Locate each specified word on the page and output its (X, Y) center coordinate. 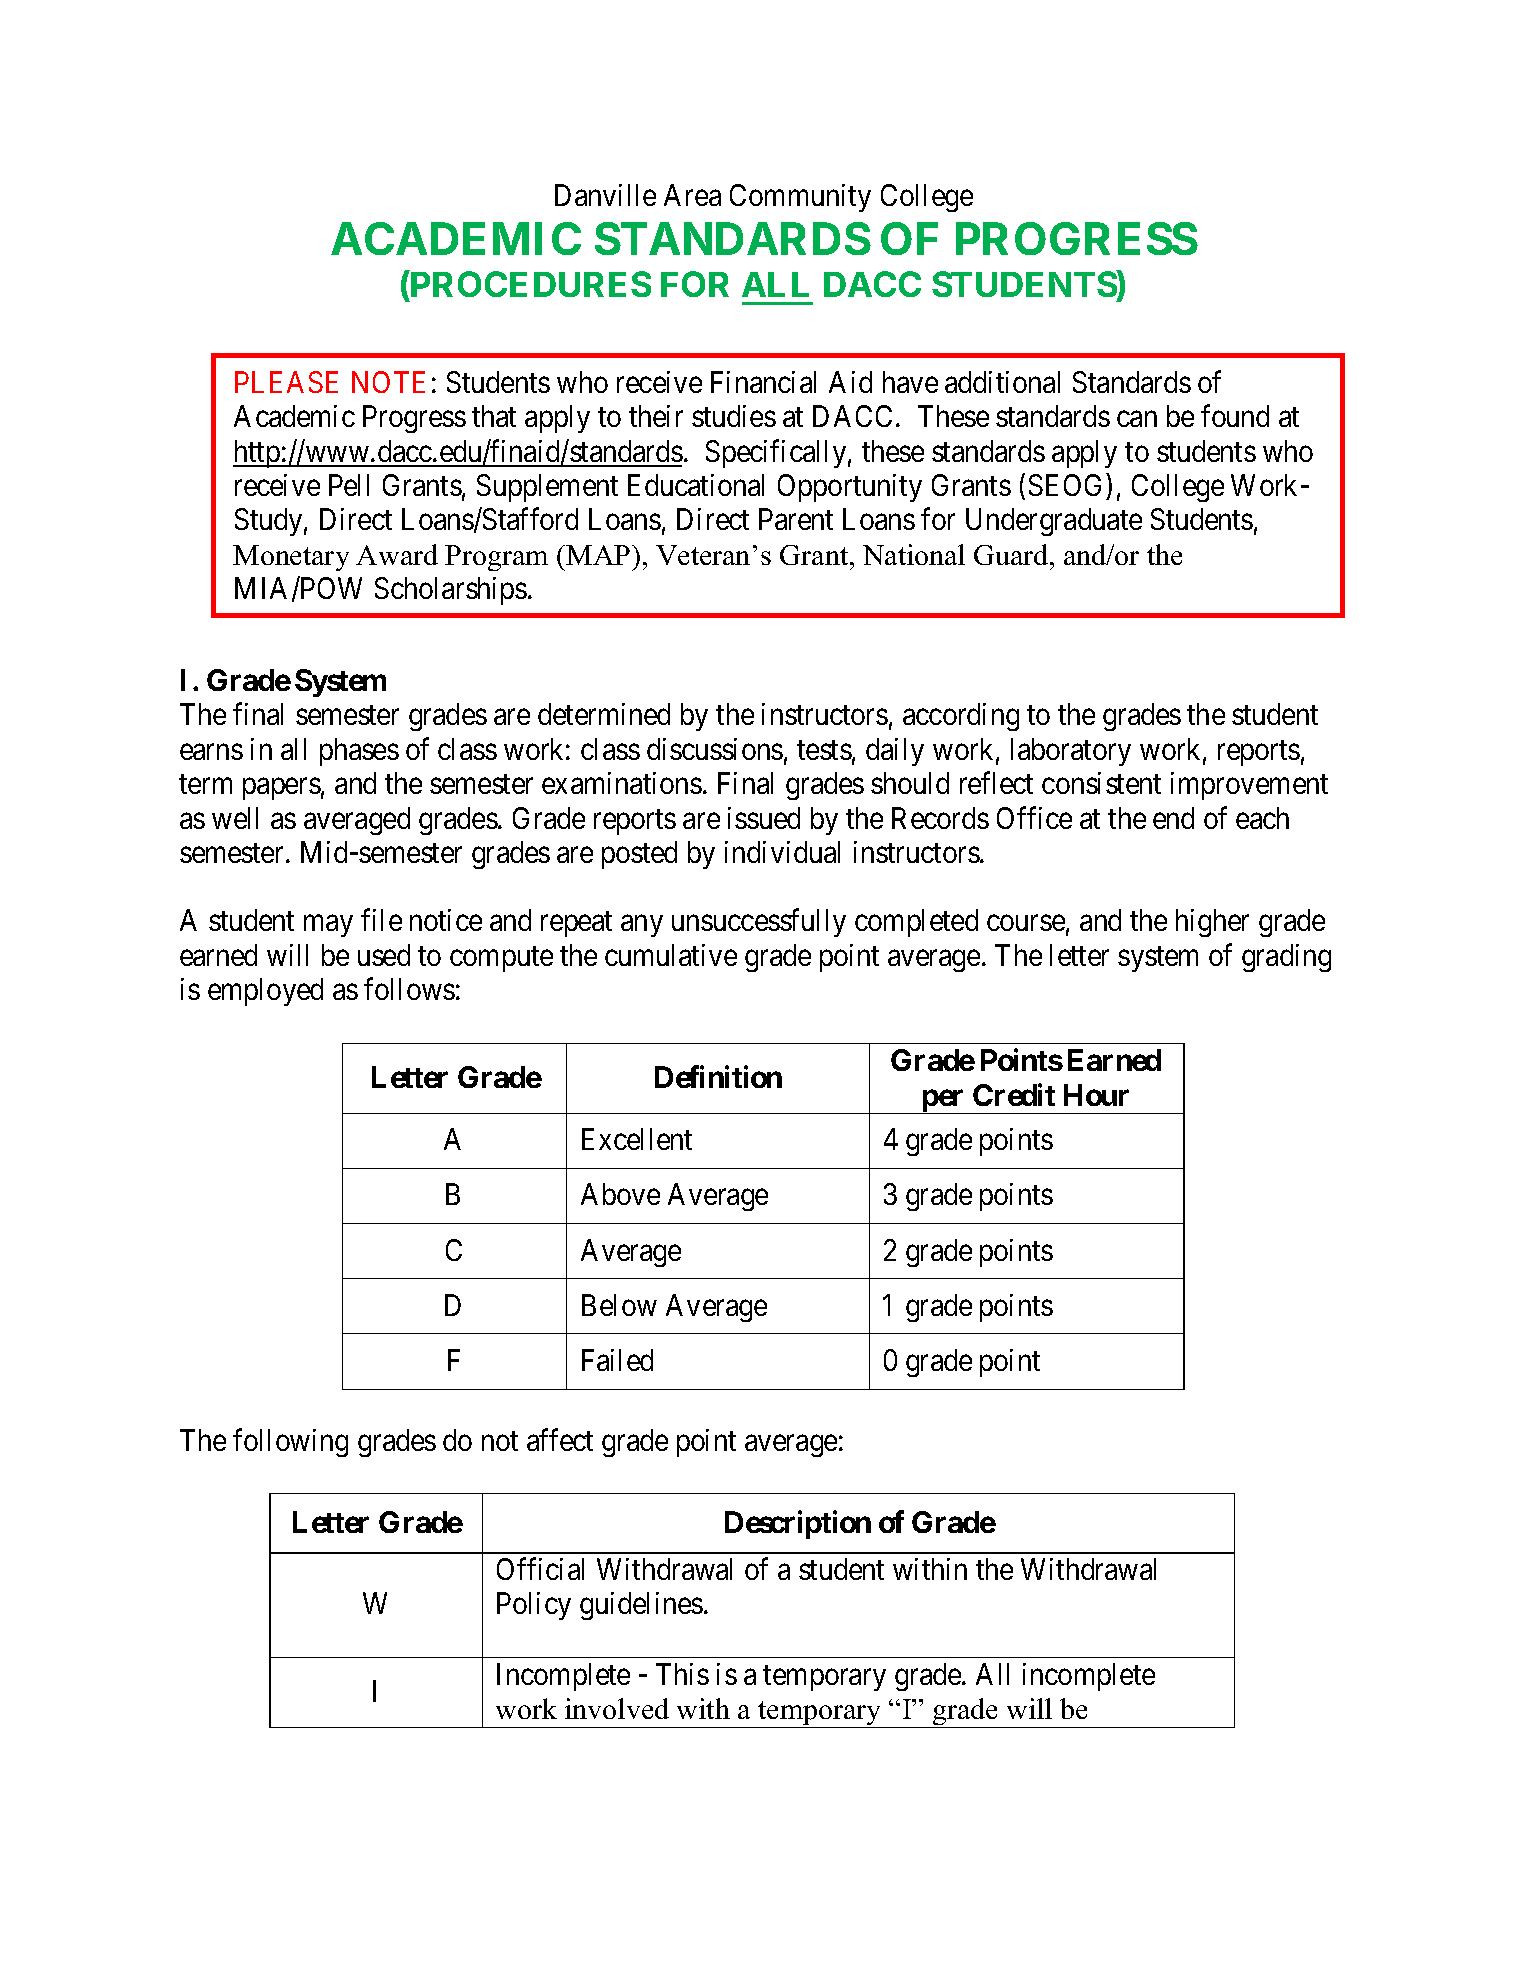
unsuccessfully (759, 923)
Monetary (291, 558)
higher (1212, 923)
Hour (1096, 1095)
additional (1002, 382)
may (328, 926)
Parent (796, 519)
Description (798, 1525)
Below (619, 1305)
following (290, 1442)
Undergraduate (1054, 522)
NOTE (388, 382)
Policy (534, 1606)
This (682, 1674)
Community (800, 198)
